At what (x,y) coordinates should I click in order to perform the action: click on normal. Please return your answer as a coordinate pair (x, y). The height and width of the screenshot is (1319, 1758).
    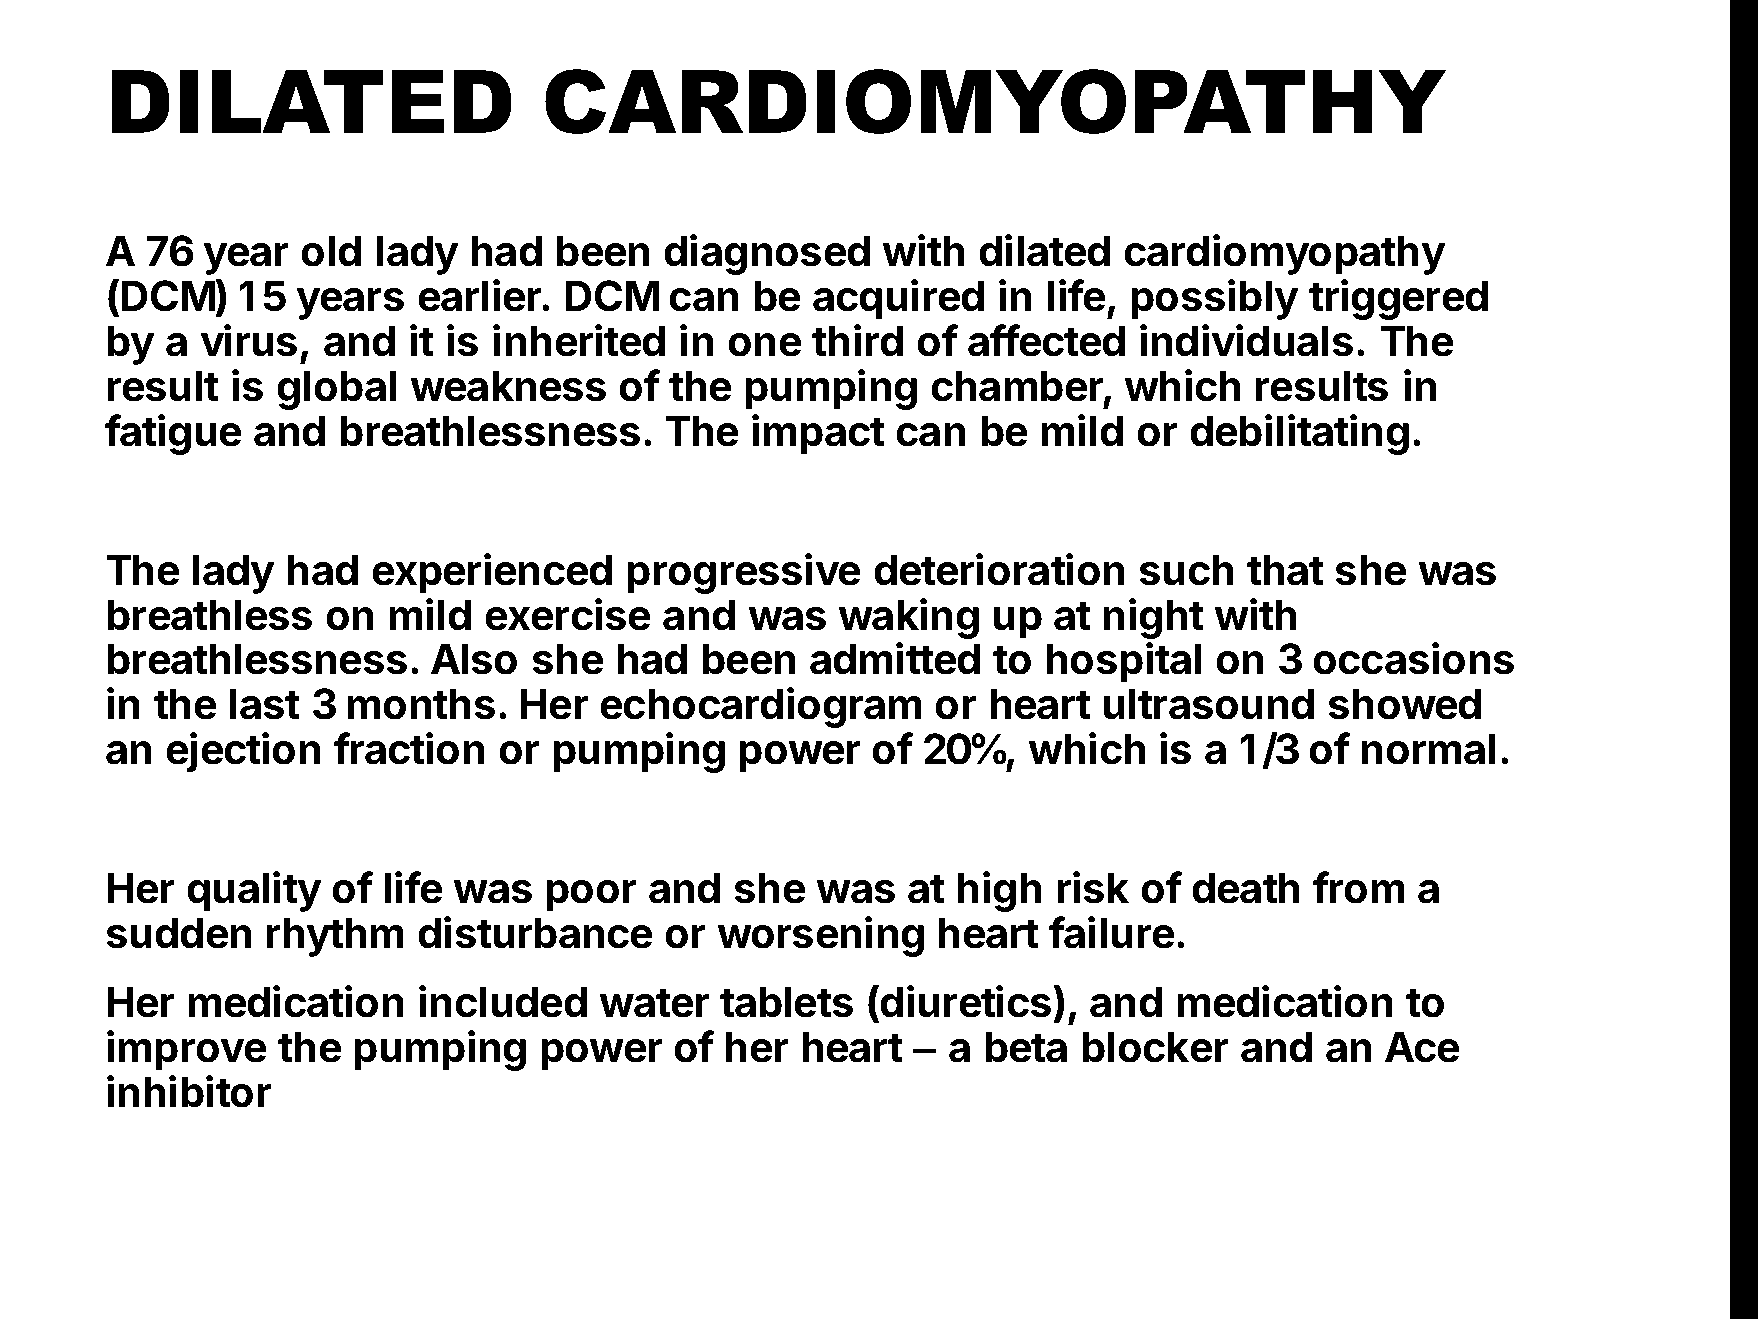
    Looking at the image, I should click on (1428, 749).
